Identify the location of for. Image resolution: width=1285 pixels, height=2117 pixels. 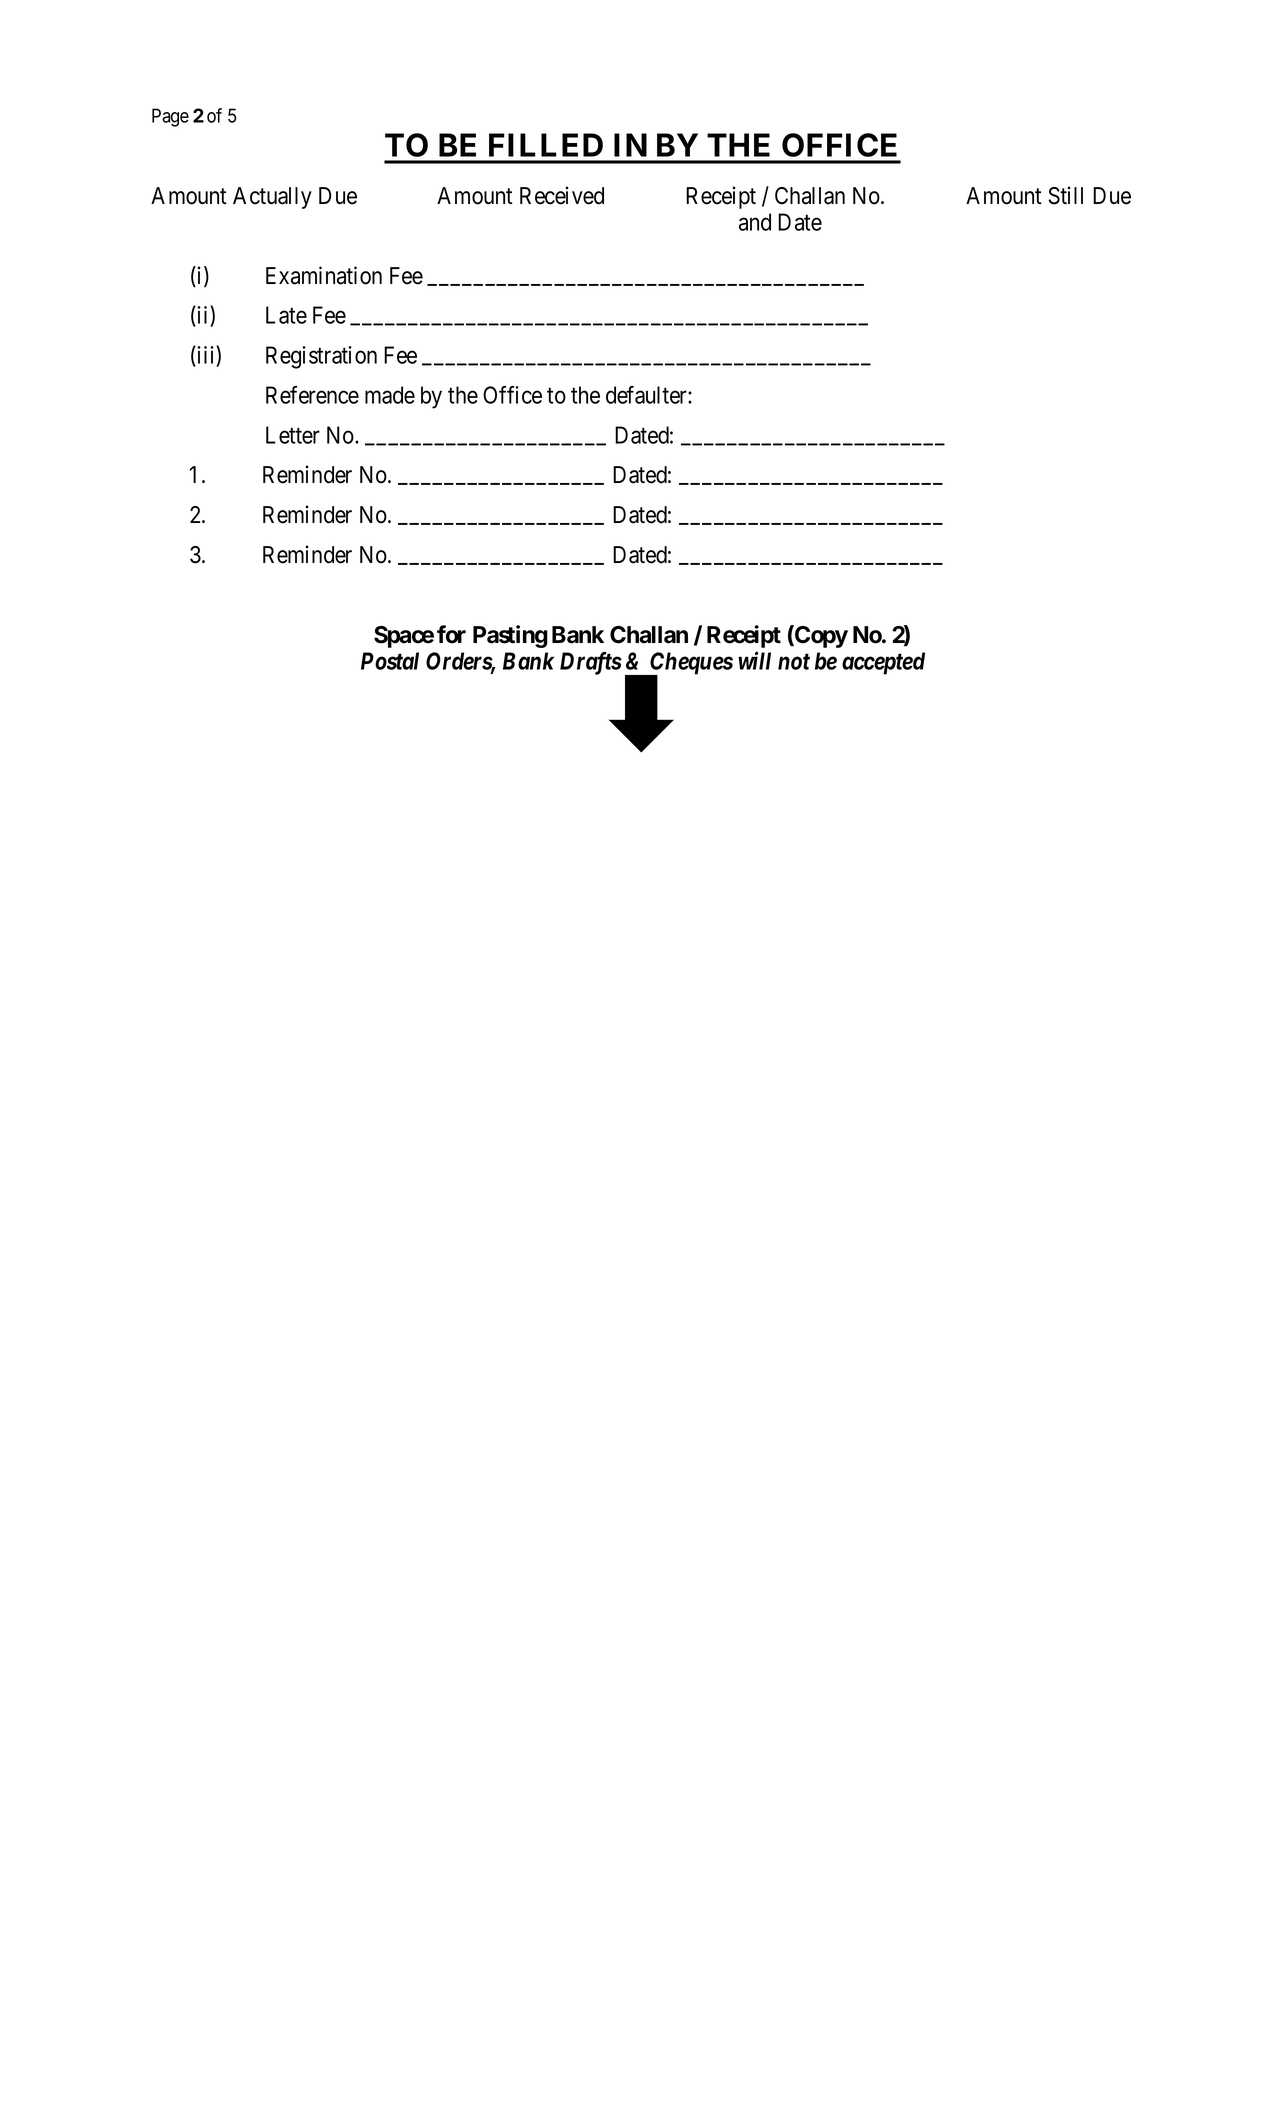
(451, 634).
